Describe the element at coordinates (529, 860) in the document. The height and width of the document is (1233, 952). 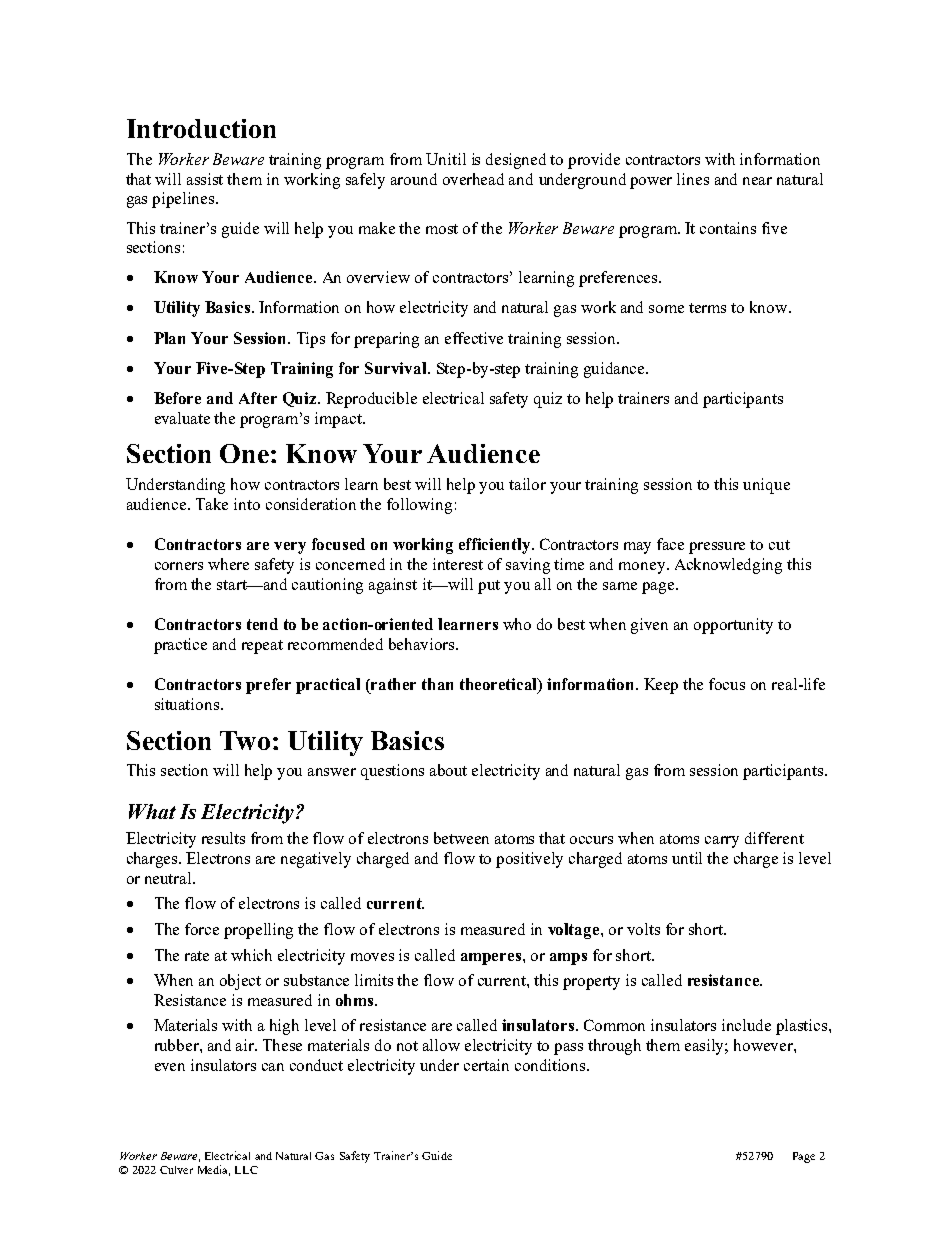
I see `positively` at that location.
